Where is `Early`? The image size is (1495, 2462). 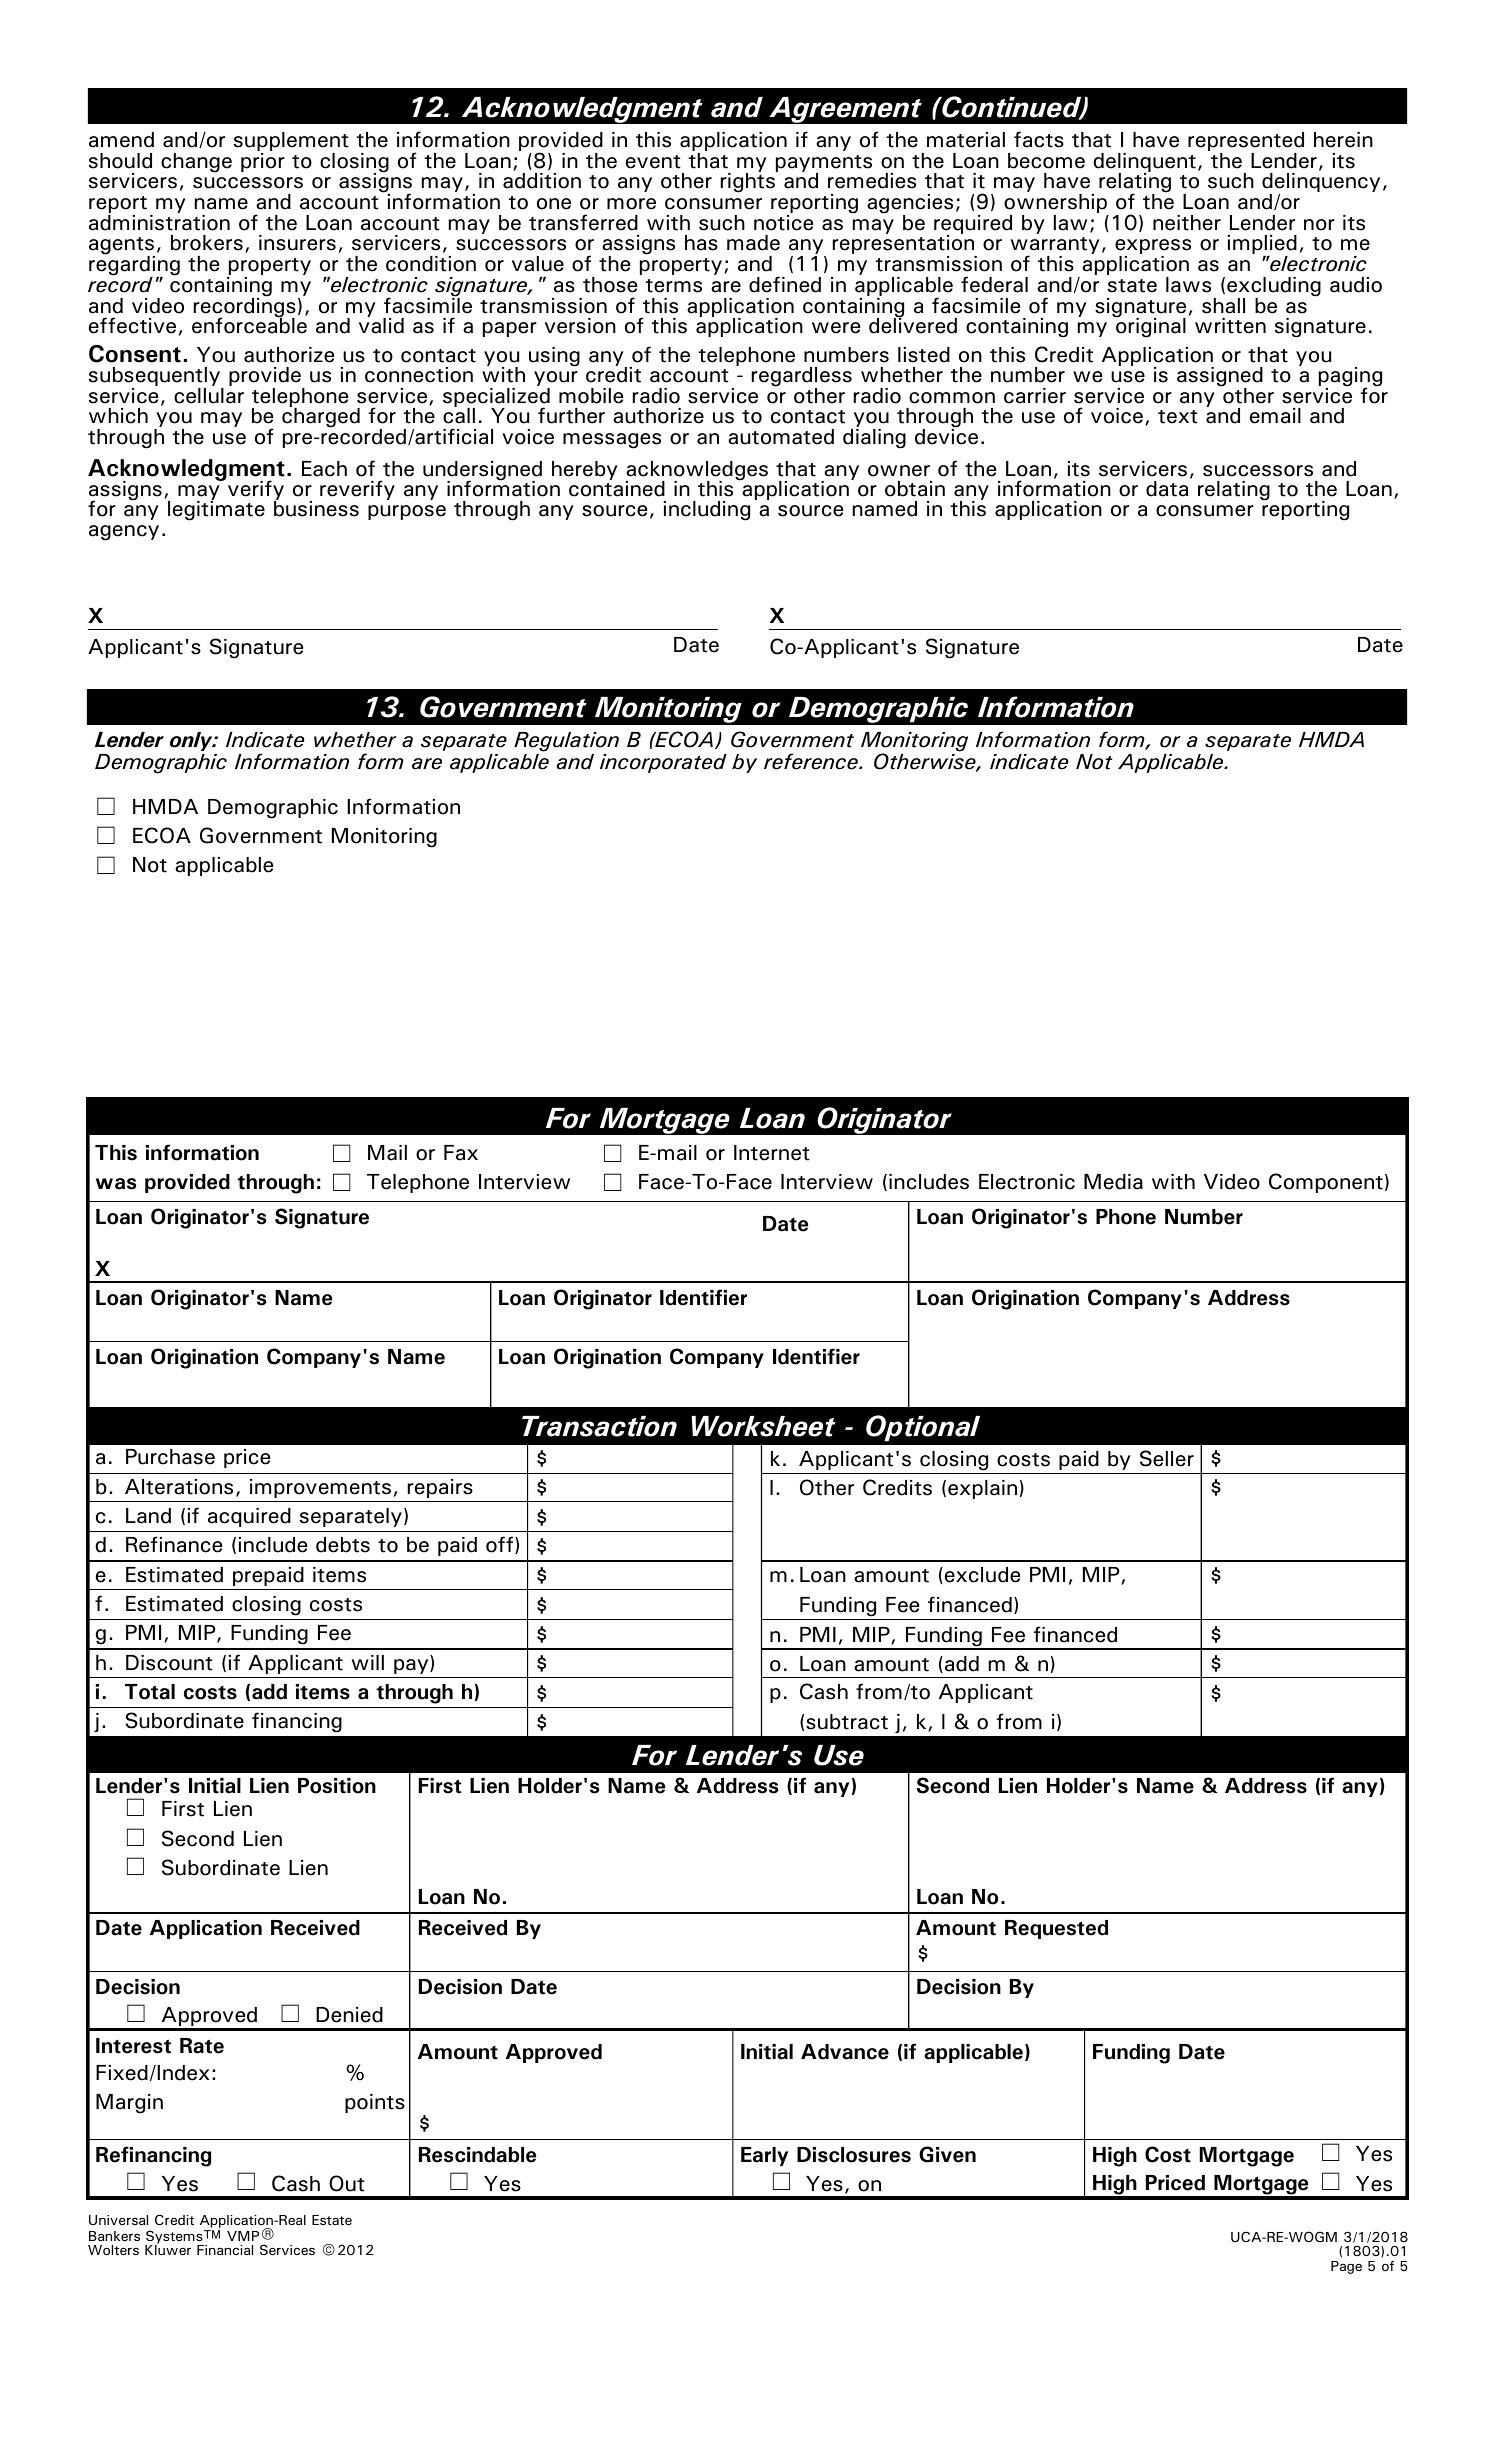
Early is located at coordinates (764, 2156).
